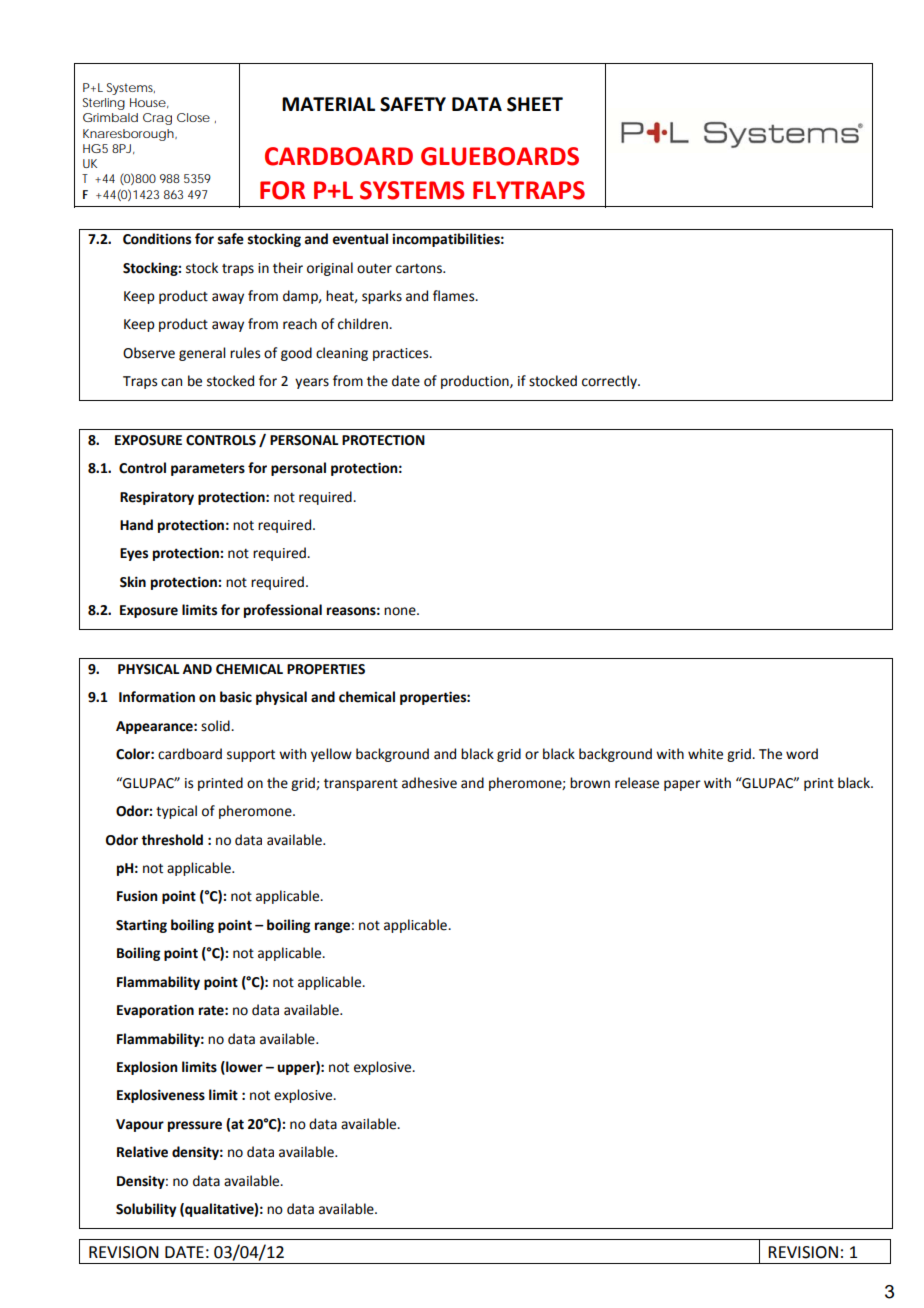  I want to click on Eyes, so click(134, 554).
